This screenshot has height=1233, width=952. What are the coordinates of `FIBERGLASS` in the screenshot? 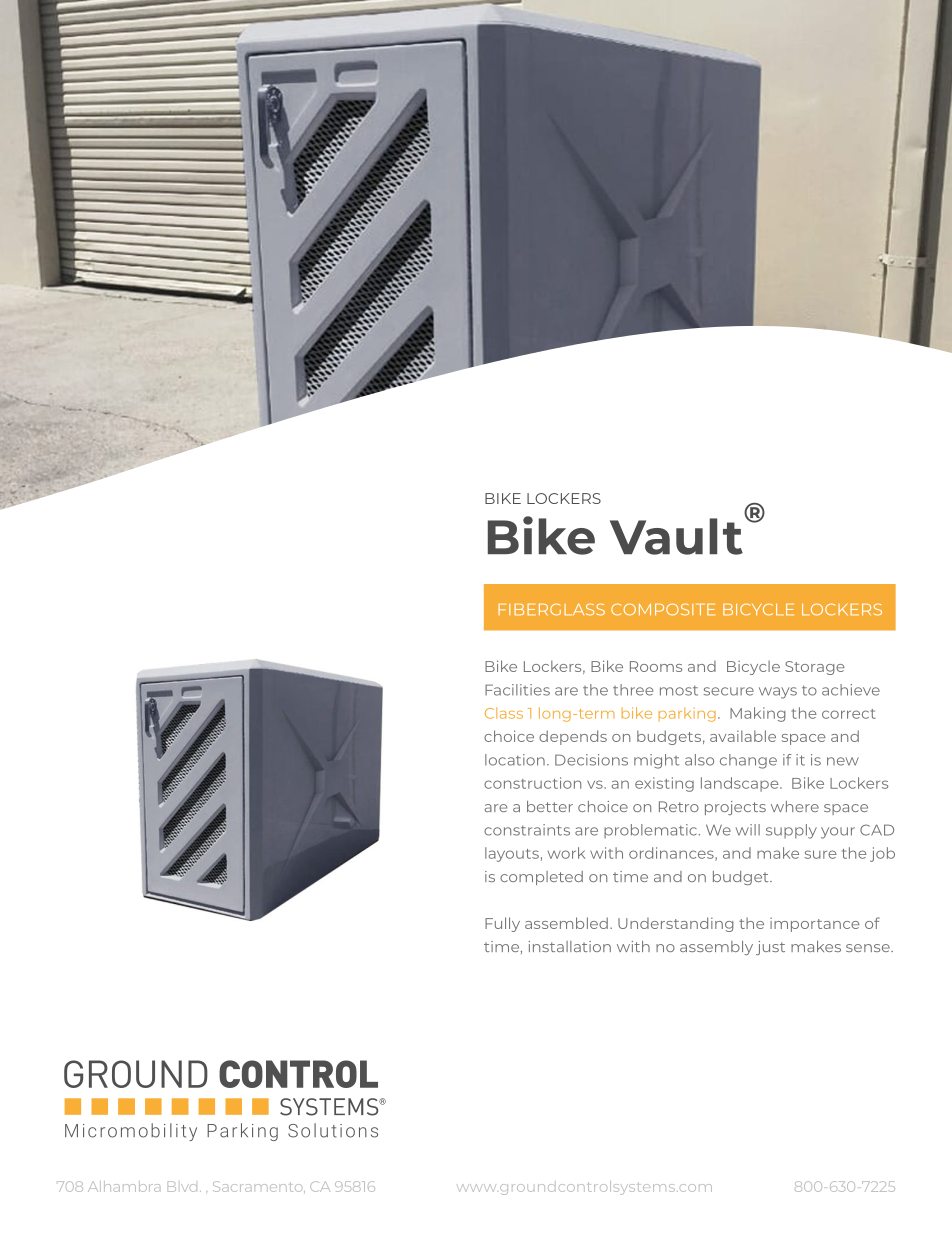 It's located at (551, 609).
